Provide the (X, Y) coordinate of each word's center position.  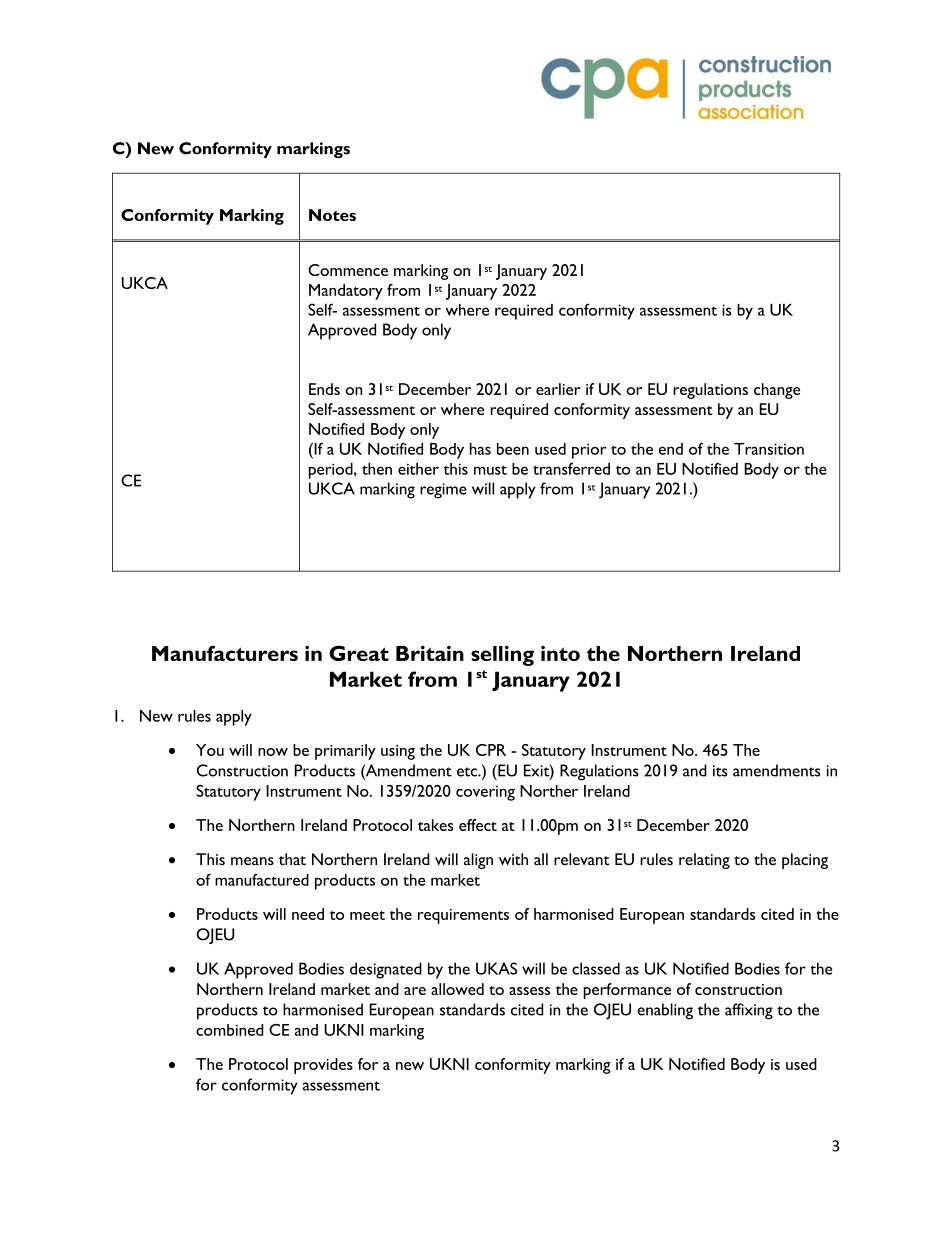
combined (230, 1030)
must (490, 470)
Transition (769, 449)
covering (485, 793)
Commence (348, 270)
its (720, 771)
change (777, 391)
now (273, 752)
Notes (332, 215)
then (377, 469)
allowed (457, 989)
